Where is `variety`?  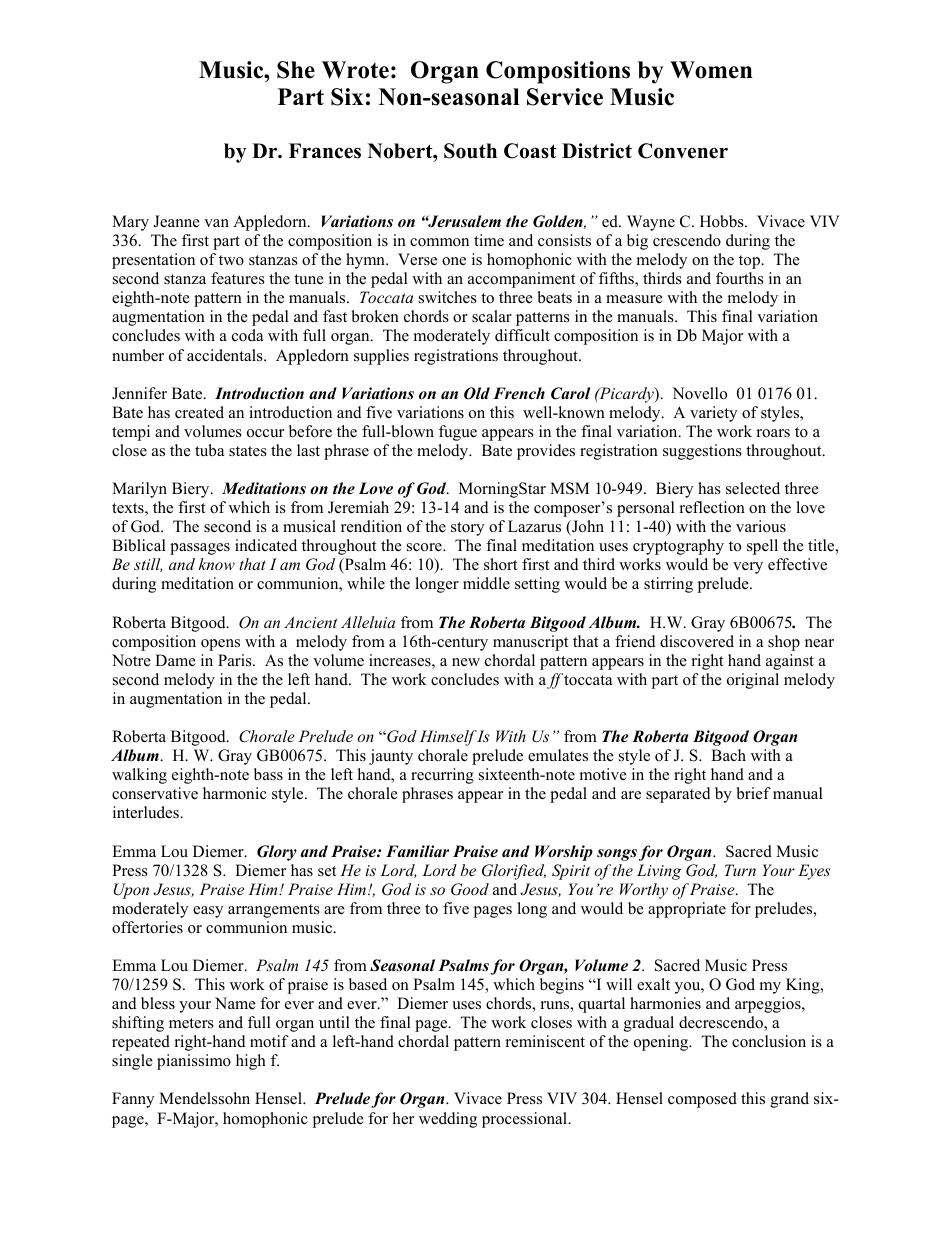 variety is located at coordinates (713, 414).
